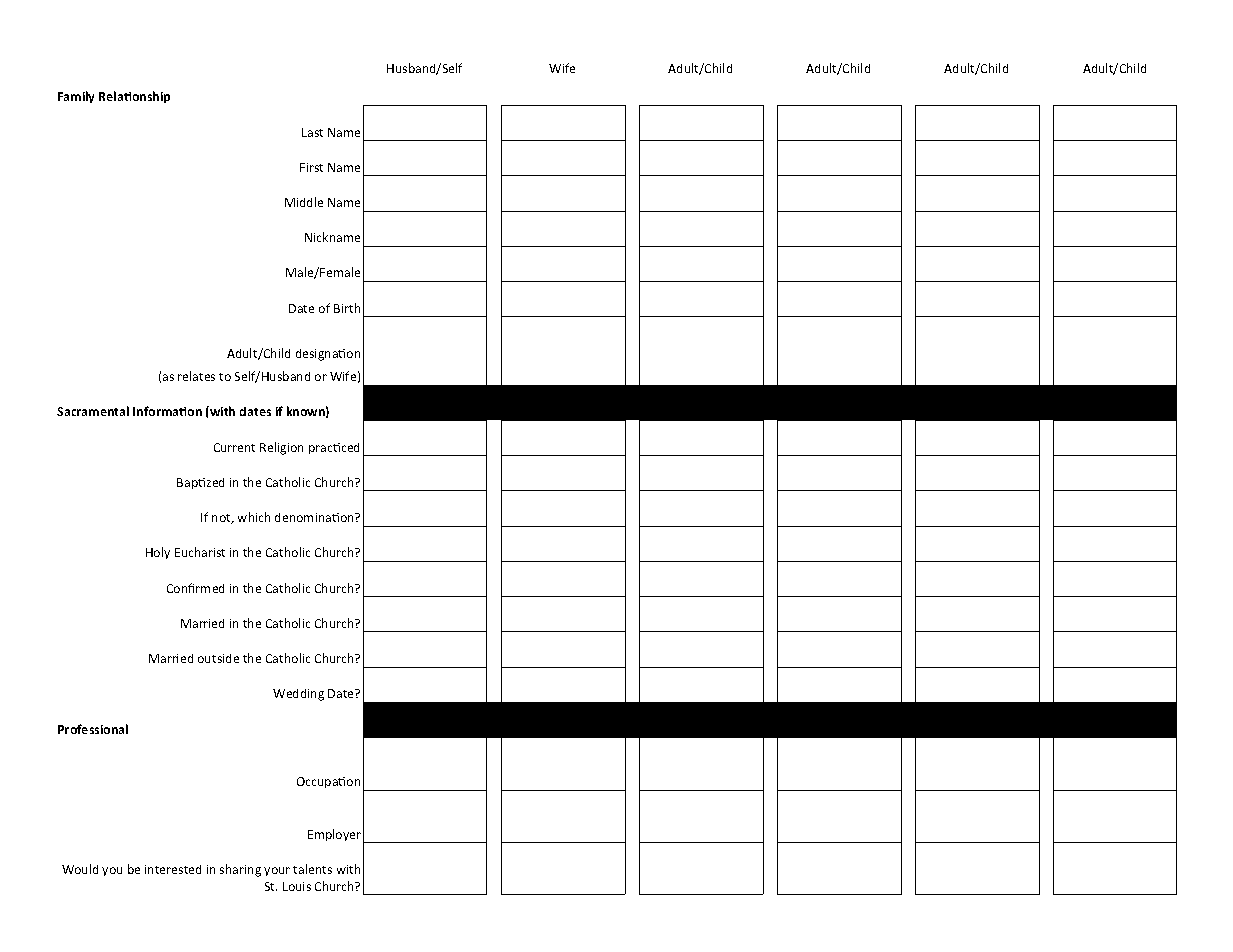  Describe the element at coordinates (93, 411) in the screenshot. I see `Sacramental` at that location.
